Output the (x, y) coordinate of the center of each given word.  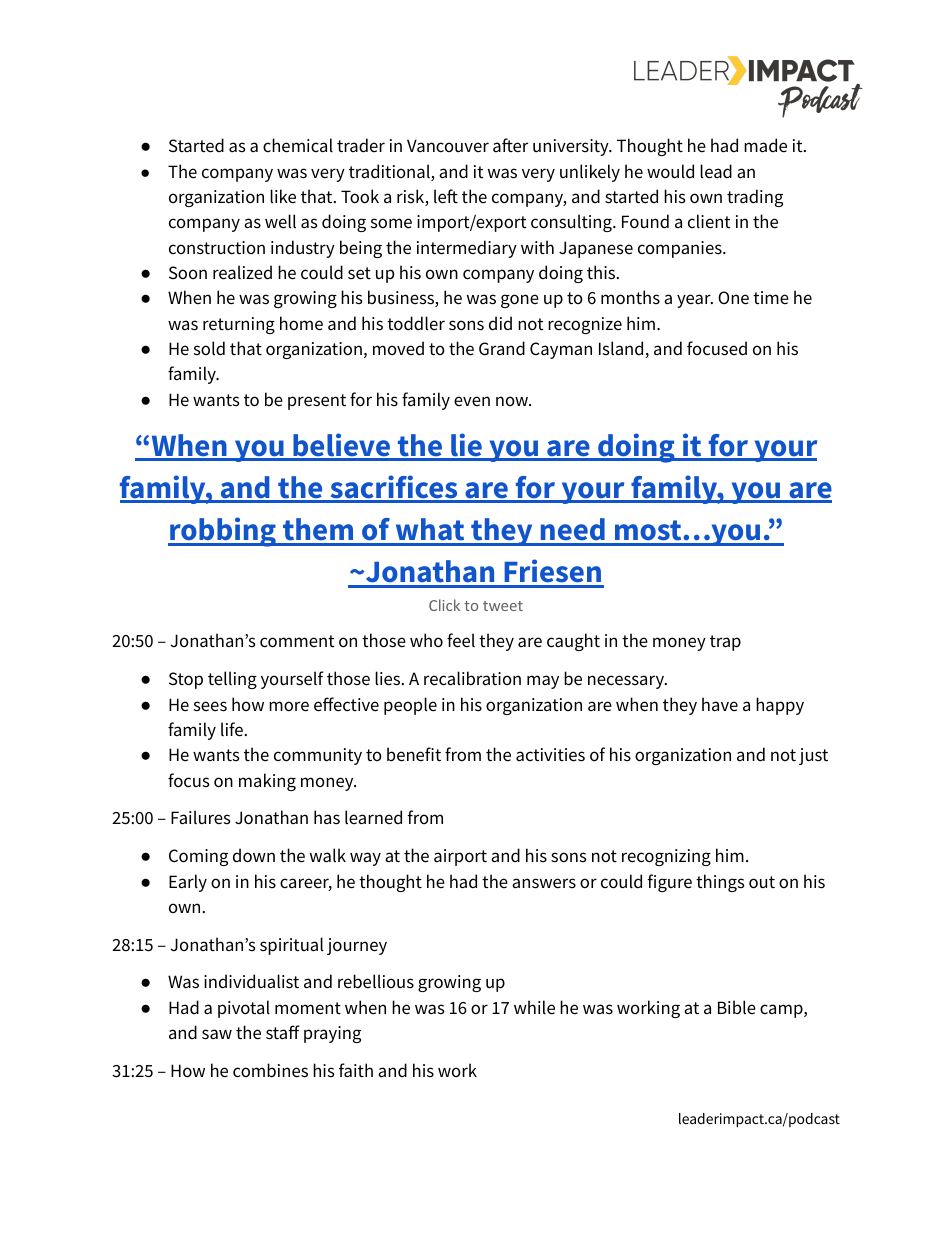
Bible (737, 1007)
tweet (503, 606)
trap (725, 643)
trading (755, 198)
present (317, 402)
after (510, 145)
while (534, 1007)
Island (622, 349)
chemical (298, 145)
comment (297, 641)
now (513, 401)
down (254, 855)
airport (460, 857)
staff (283, 1032)
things (720, 883)
